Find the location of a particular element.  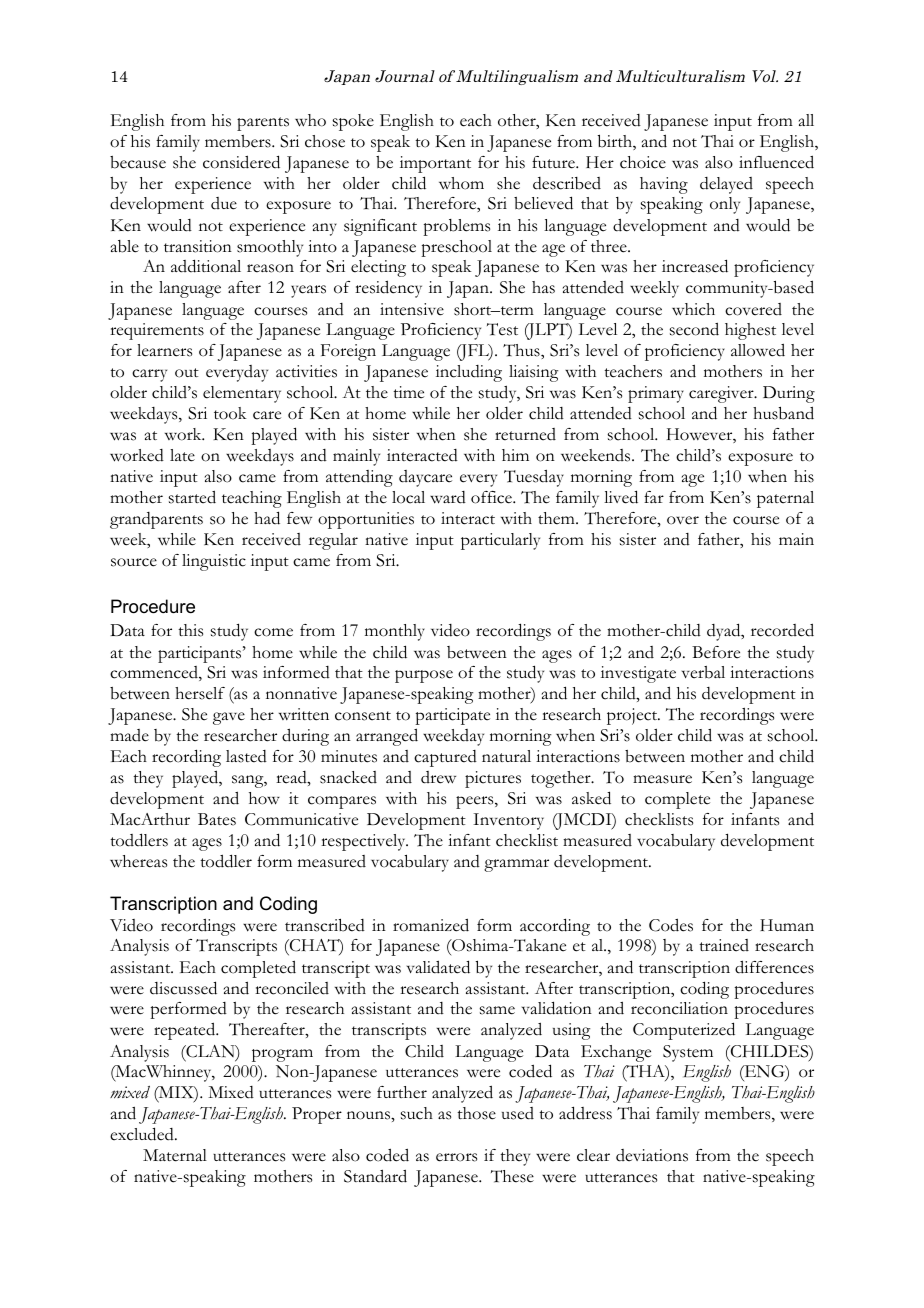

validated is located at coordinates (438, 967).
